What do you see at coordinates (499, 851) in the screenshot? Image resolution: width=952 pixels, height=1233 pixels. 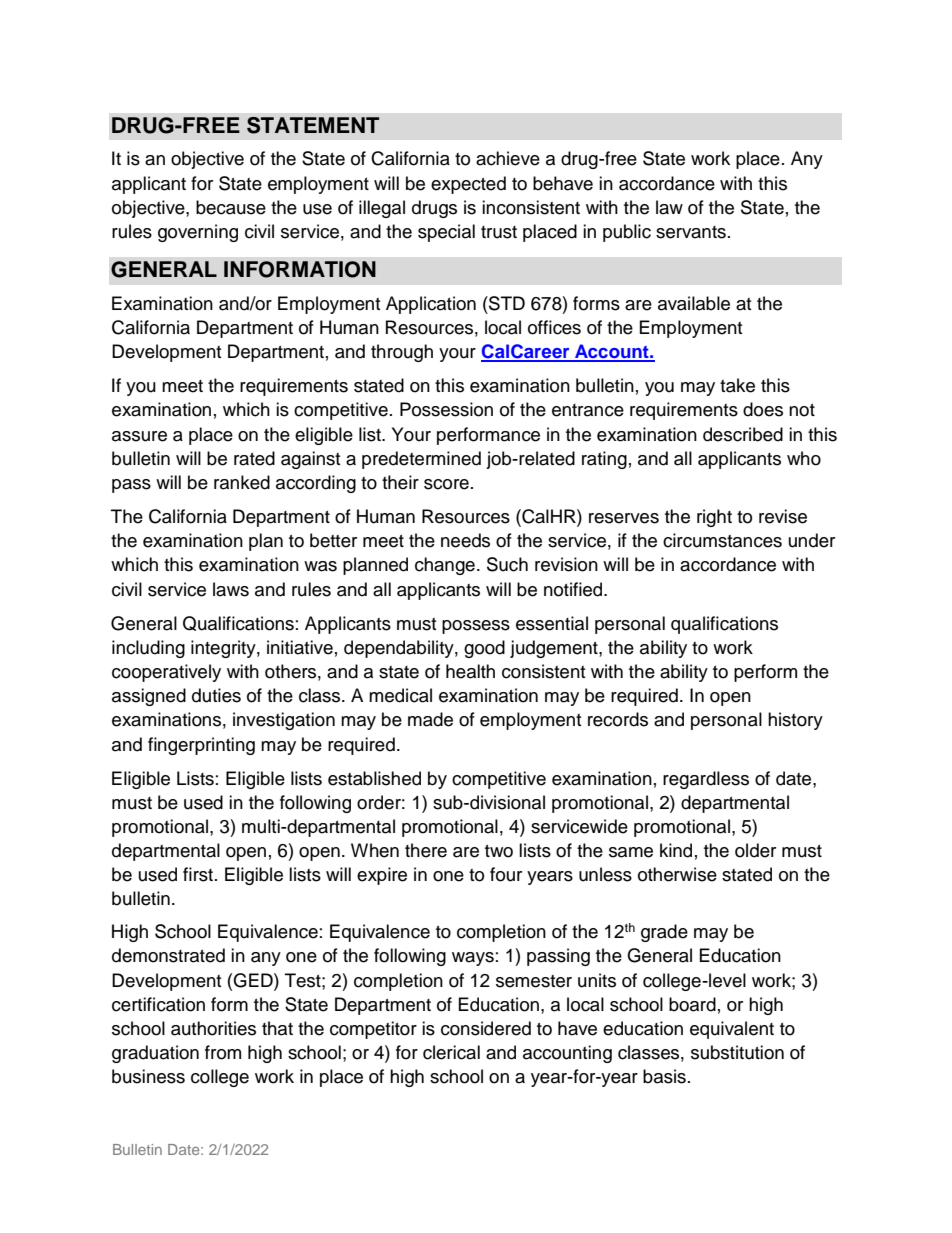 I see `two` at bounding box center [499, 851].
